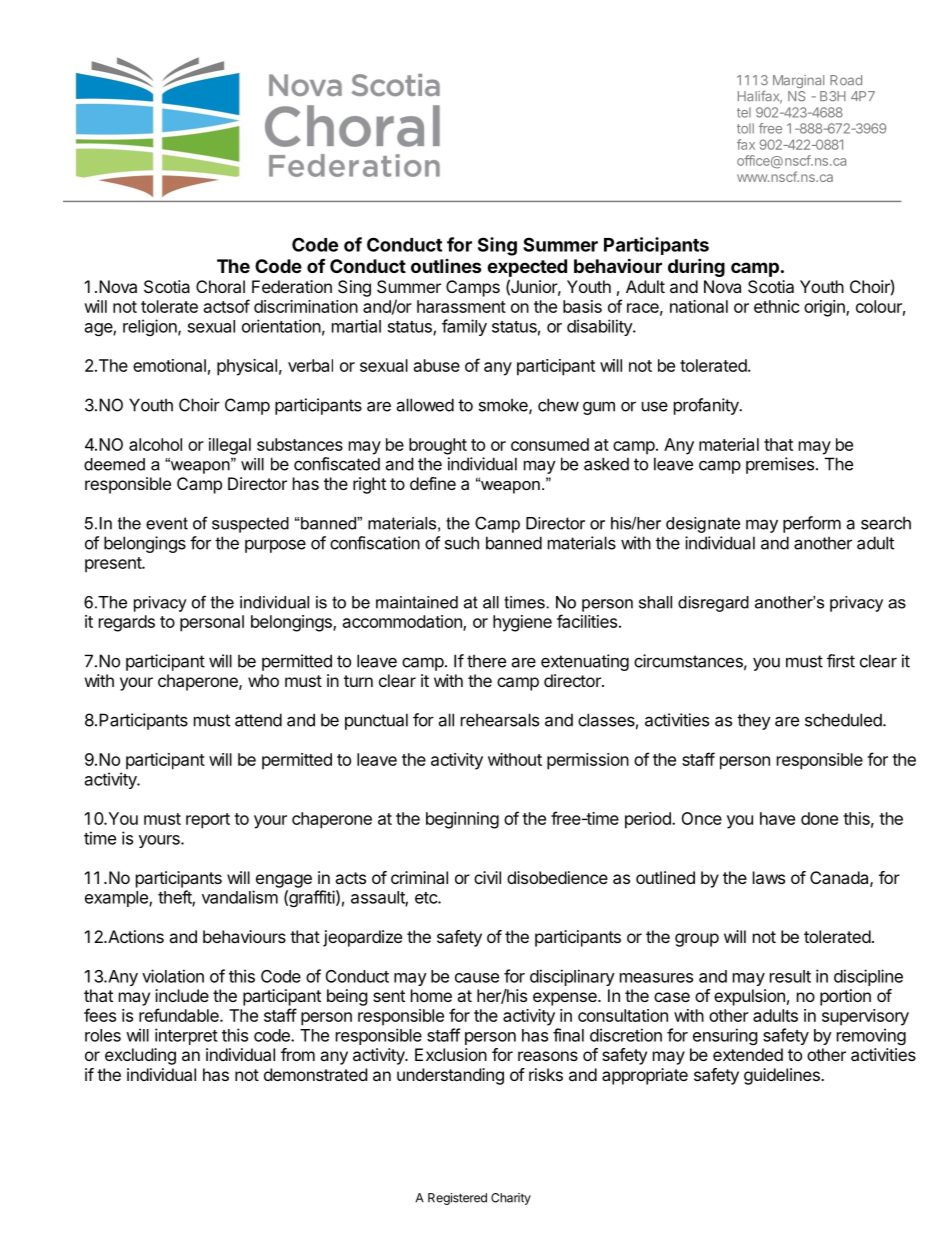 This page has height=1233, width=952. I want to click on outlines, so click(446, 266).
